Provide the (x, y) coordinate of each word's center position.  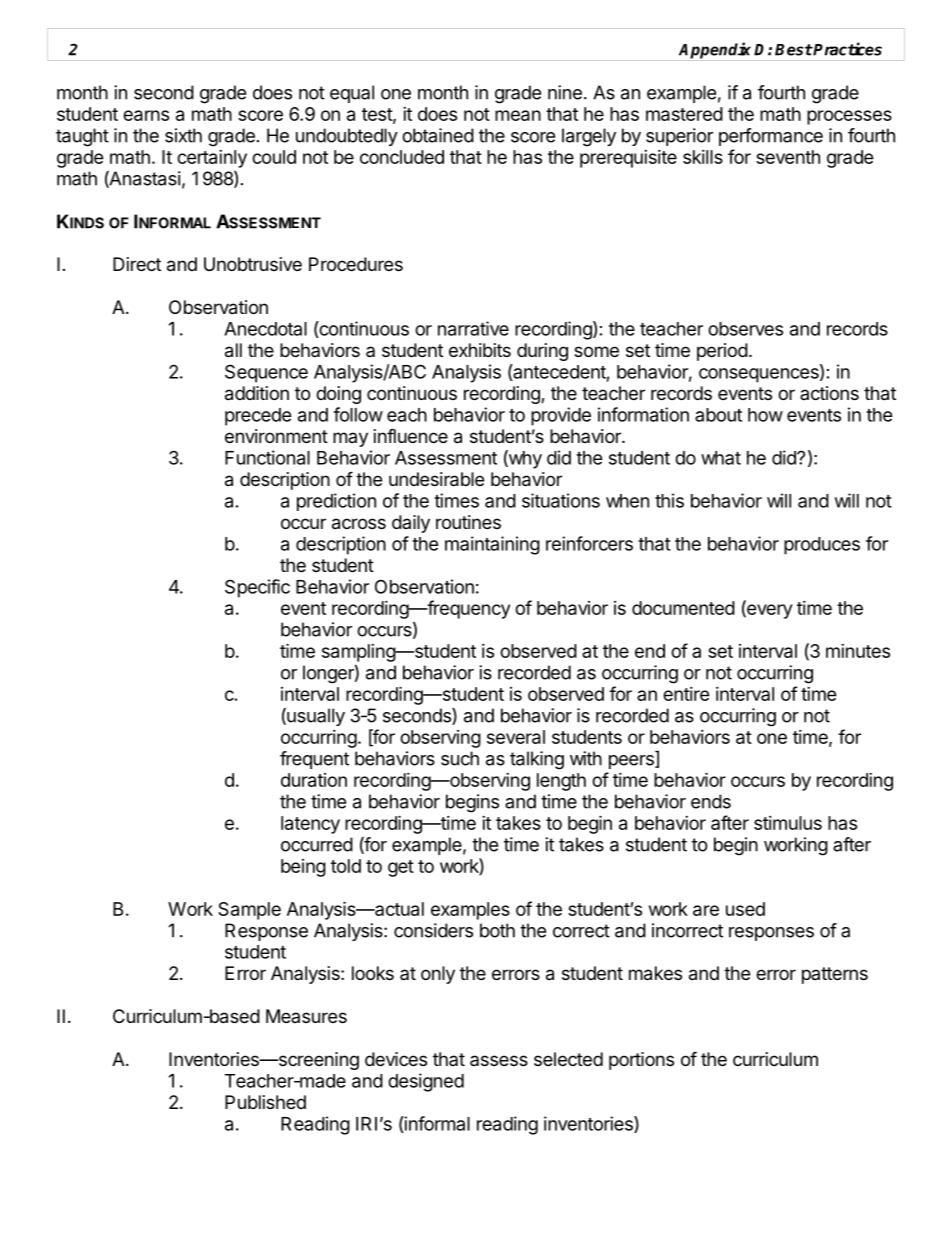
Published (265, 1102)
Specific (257, 588)
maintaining (492, 545)
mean (518, 115)
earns (146, 115)
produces (822, 546)
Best (794, 50)
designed (426, 1082)
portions (641, 1061)
